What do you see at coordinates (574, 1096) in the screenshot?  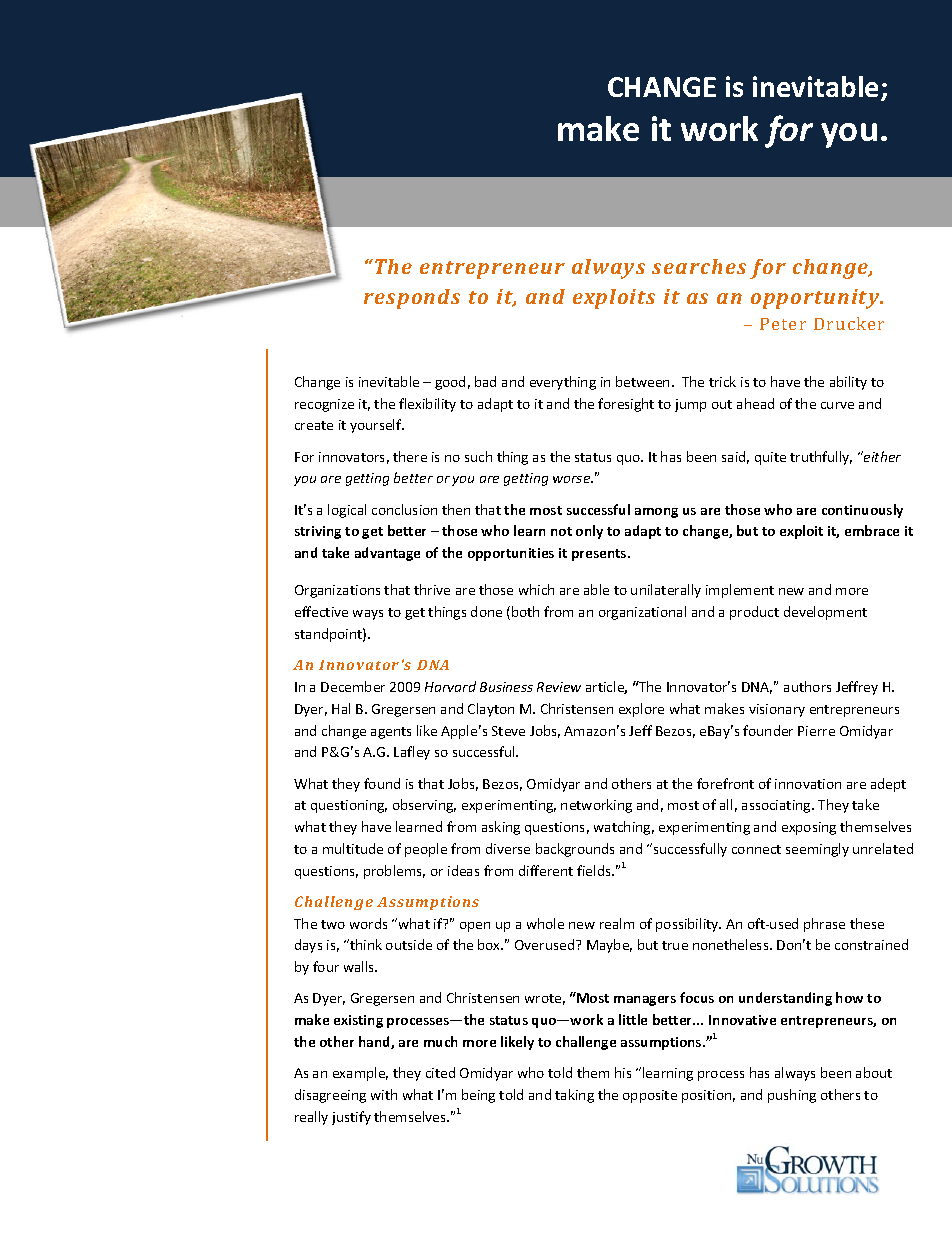 I see `taking` at bounding box center [574, 1096].
